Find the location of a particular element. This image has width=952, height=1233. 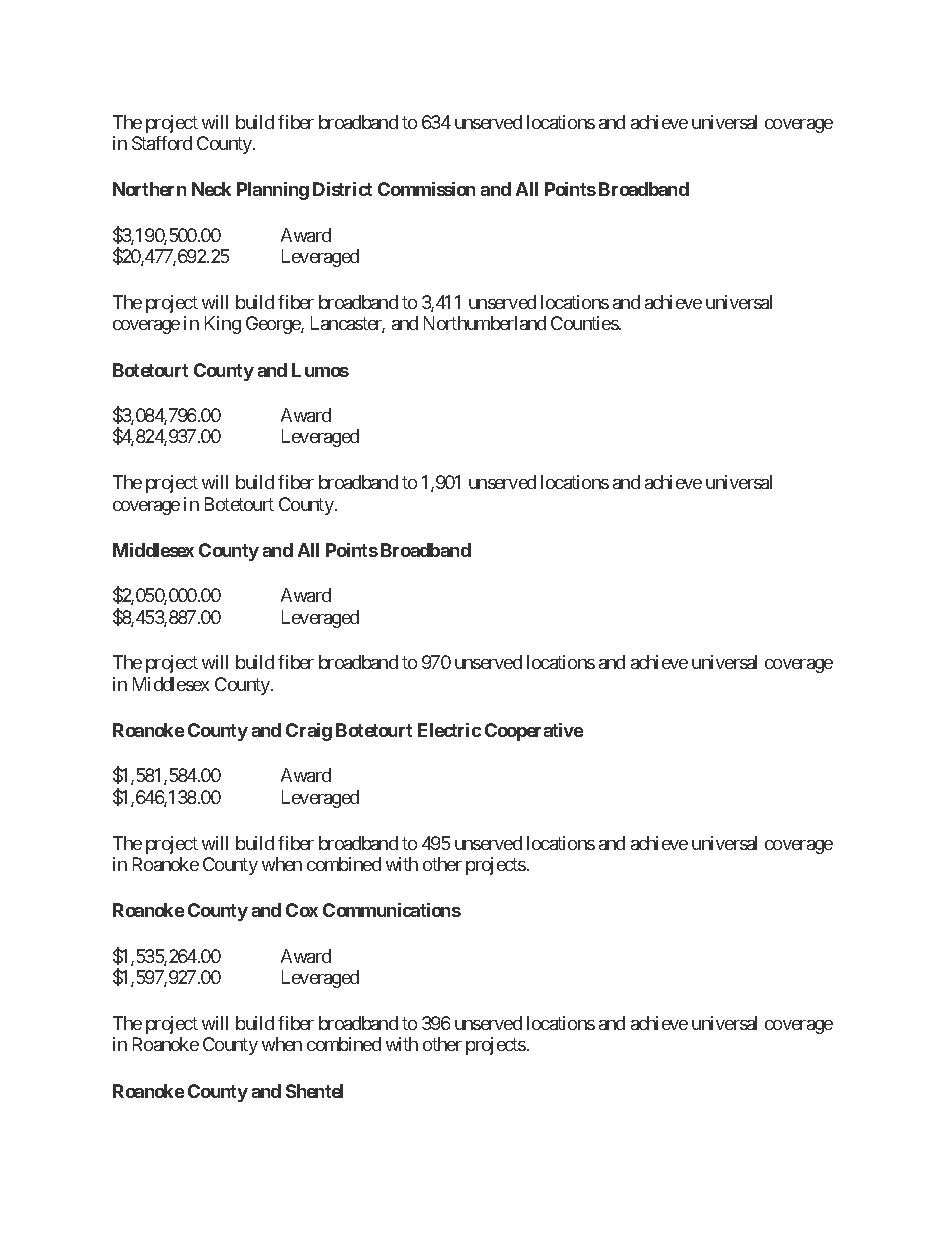

Craig is located at coordinates (309, 732).
